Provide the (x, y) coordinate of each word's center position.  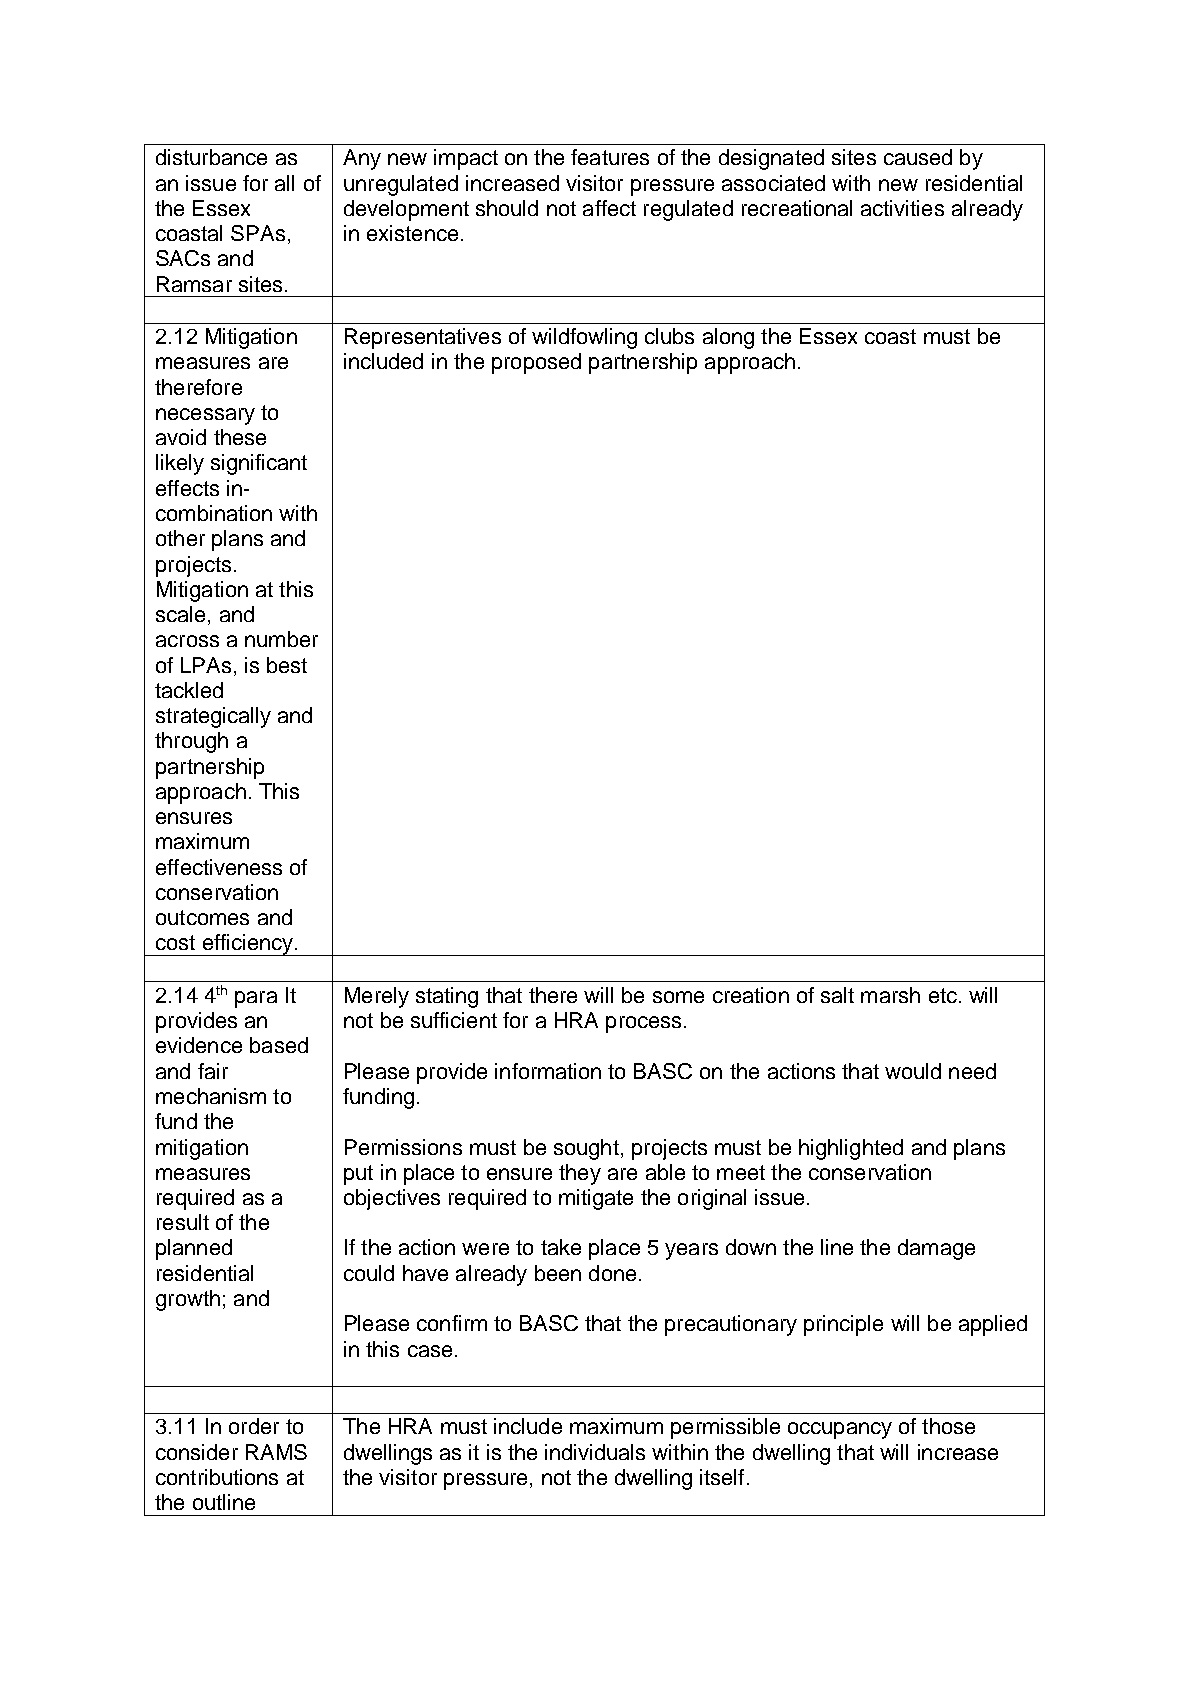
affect (609, 208)
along (728, 338)
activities (902, 208)
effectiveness (219, 867)
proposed (536, 363)
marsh (890, 995)
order (254, 1426)
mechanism (211, 1096)
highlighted (851, 1149)
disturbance (211, 157)
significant (259, 464)
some (678, 997)
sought (586, 1149)
